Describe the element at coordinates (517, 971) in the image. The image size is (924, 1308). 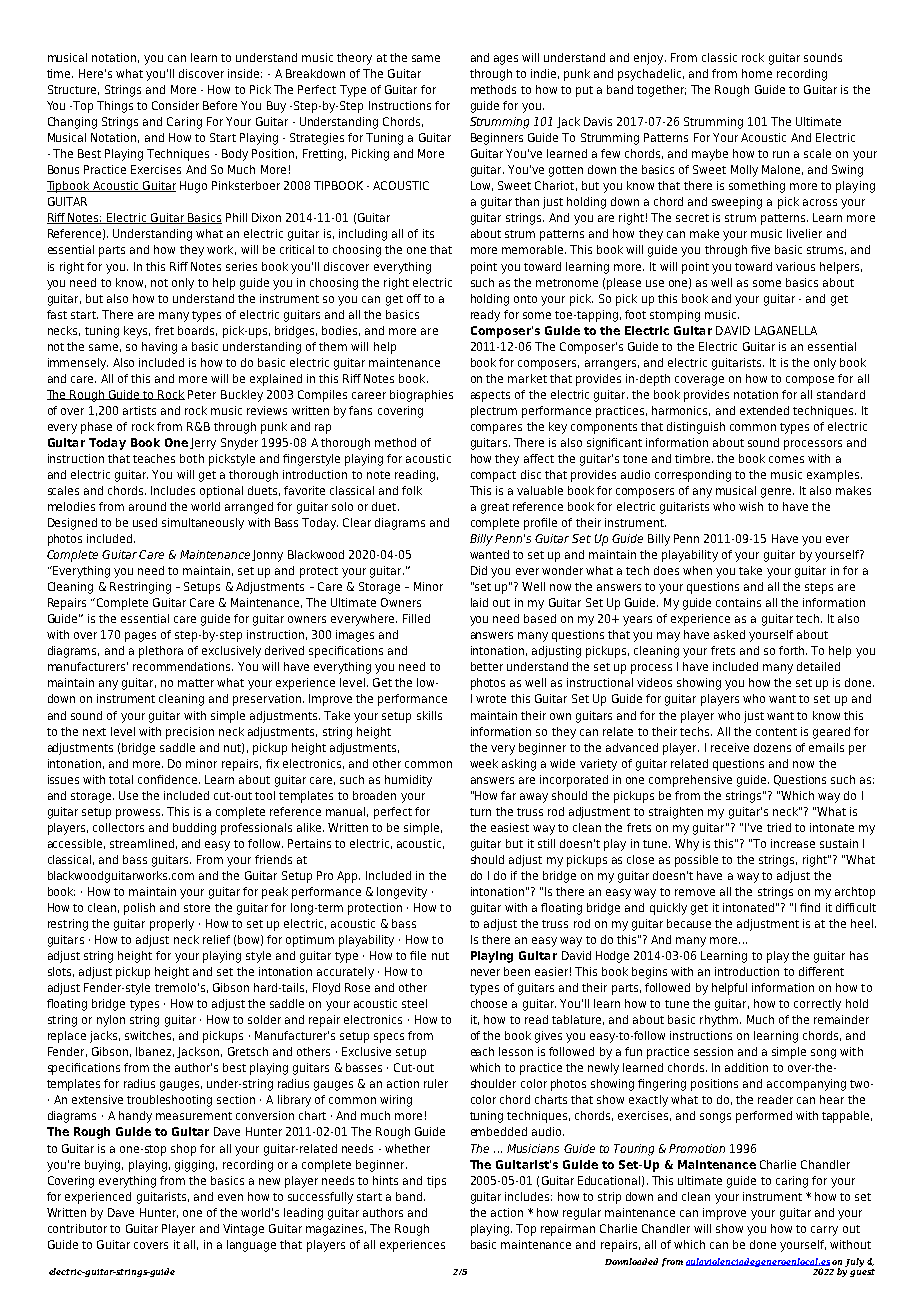
I see `been` at that location.
